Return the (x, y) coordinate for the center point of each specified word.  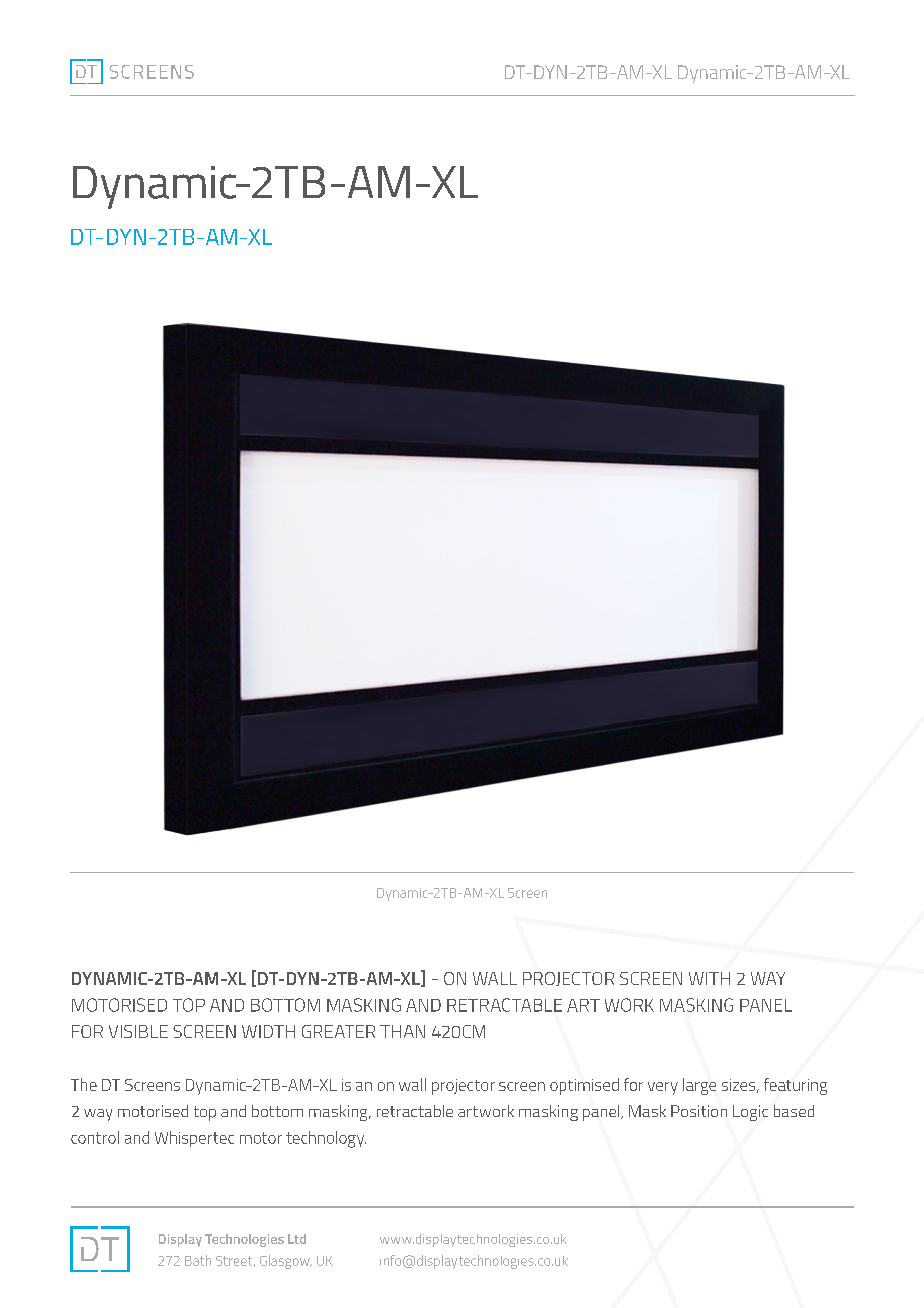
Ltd (297, 1239)
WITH (709, 978)
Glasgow (286, 1262)
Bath (198, 1260)
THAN (402, 1031)
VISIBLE (138, 1031)
